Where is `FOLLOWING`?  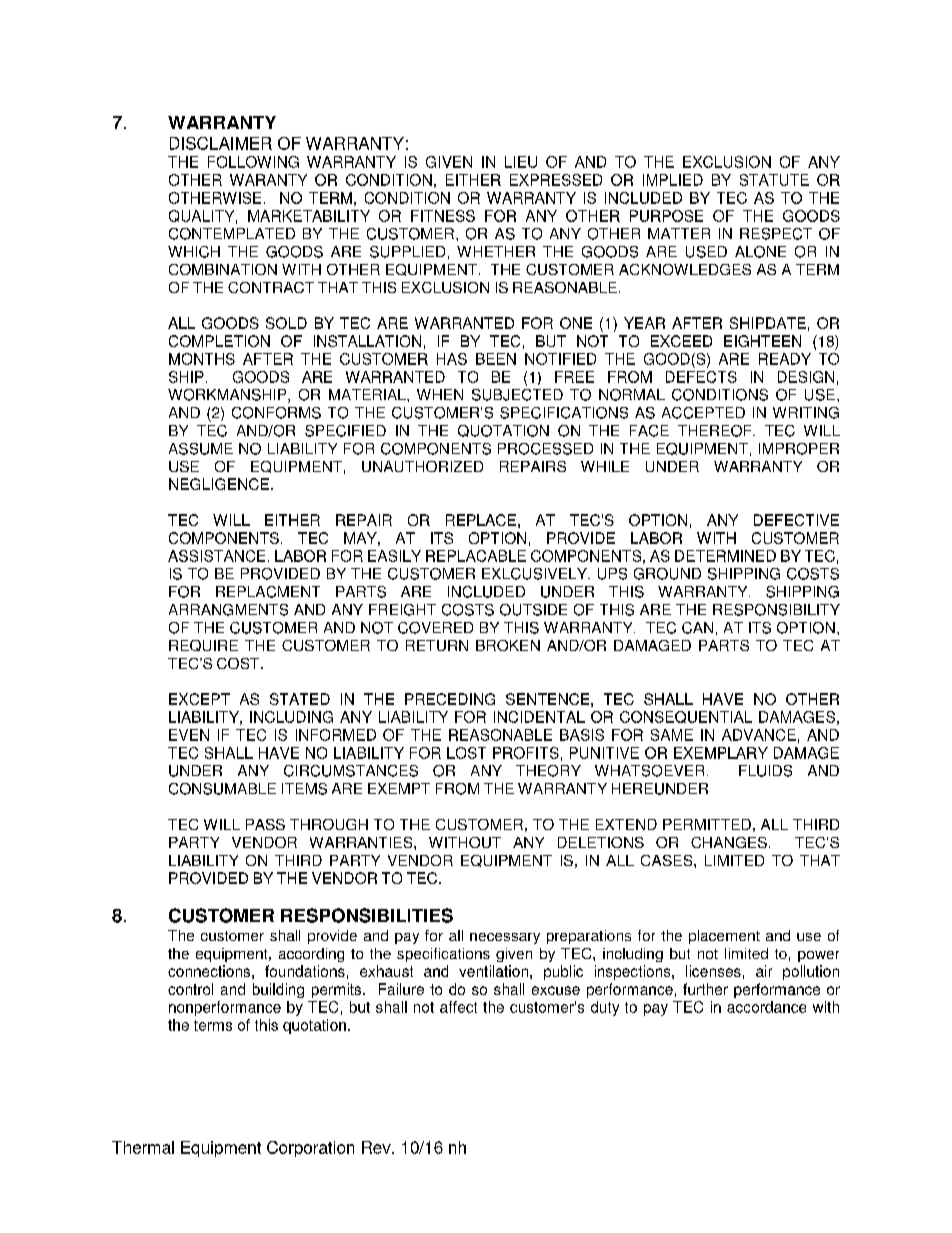 FOLLOWING is located at coordinates (253, 162).
